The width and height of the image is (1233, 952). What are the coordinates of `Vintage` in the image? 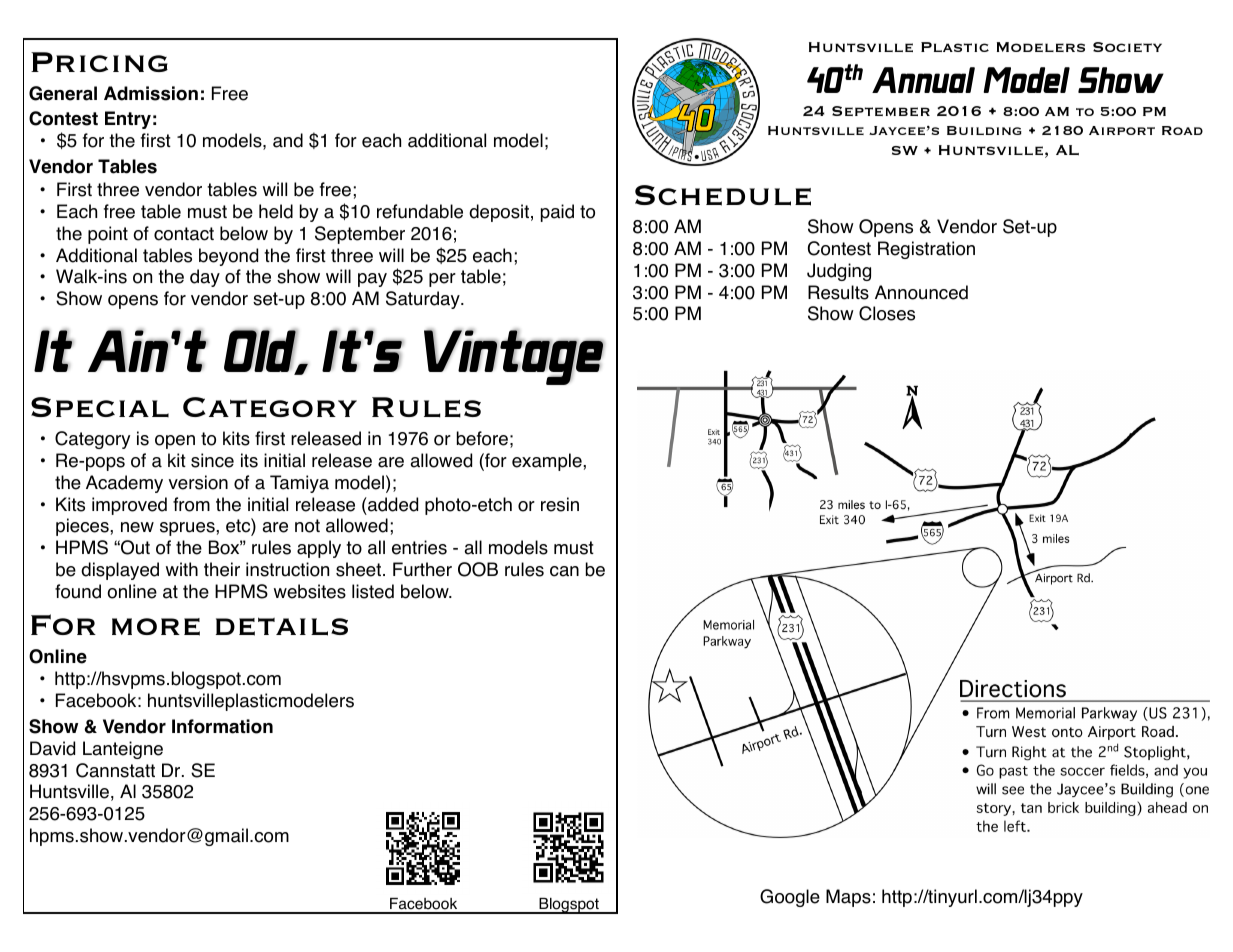 It's located at (514, 357).
